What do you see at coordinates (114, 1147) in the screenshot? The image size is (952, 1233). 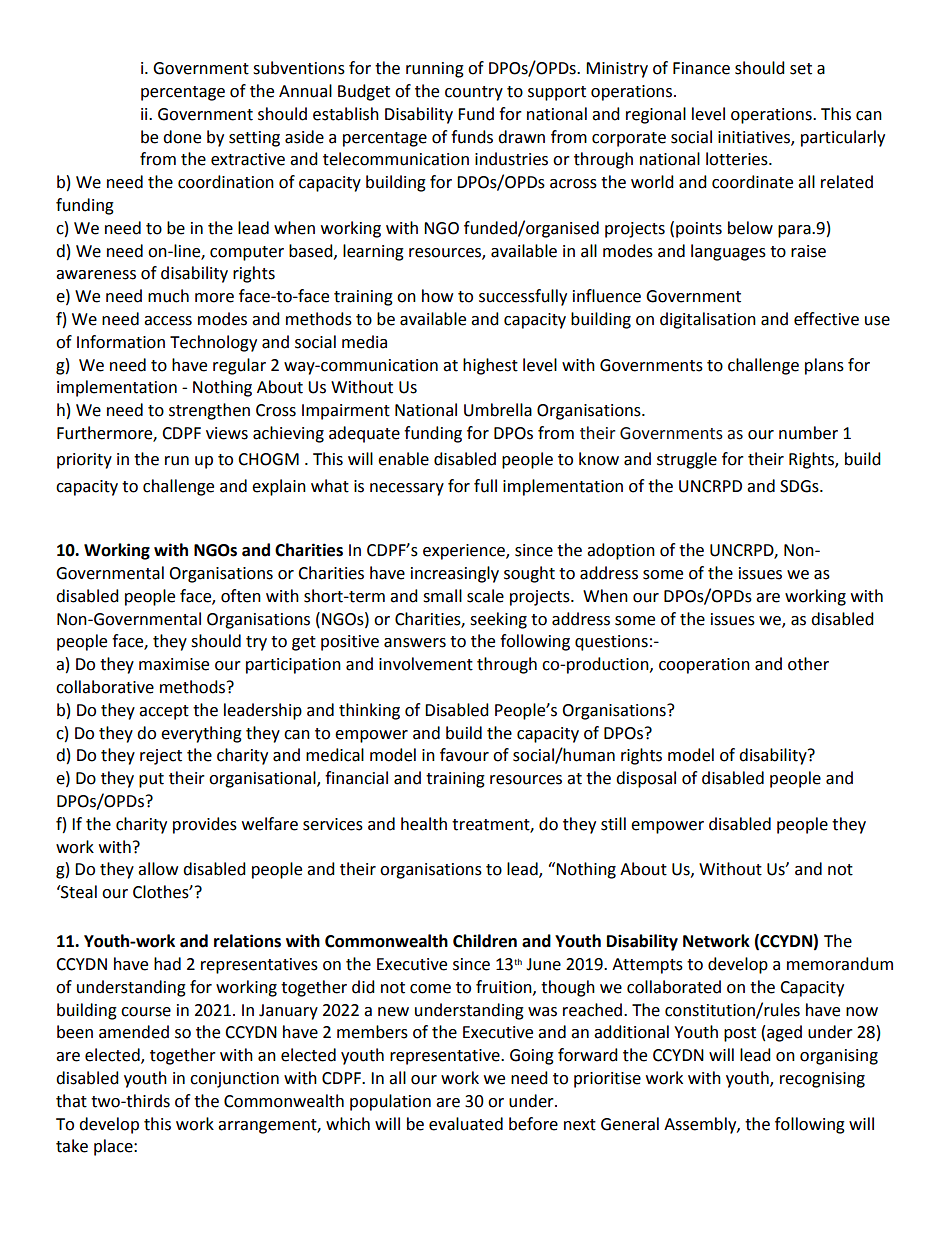 I see `place` at bounding box center [114, 1147].
